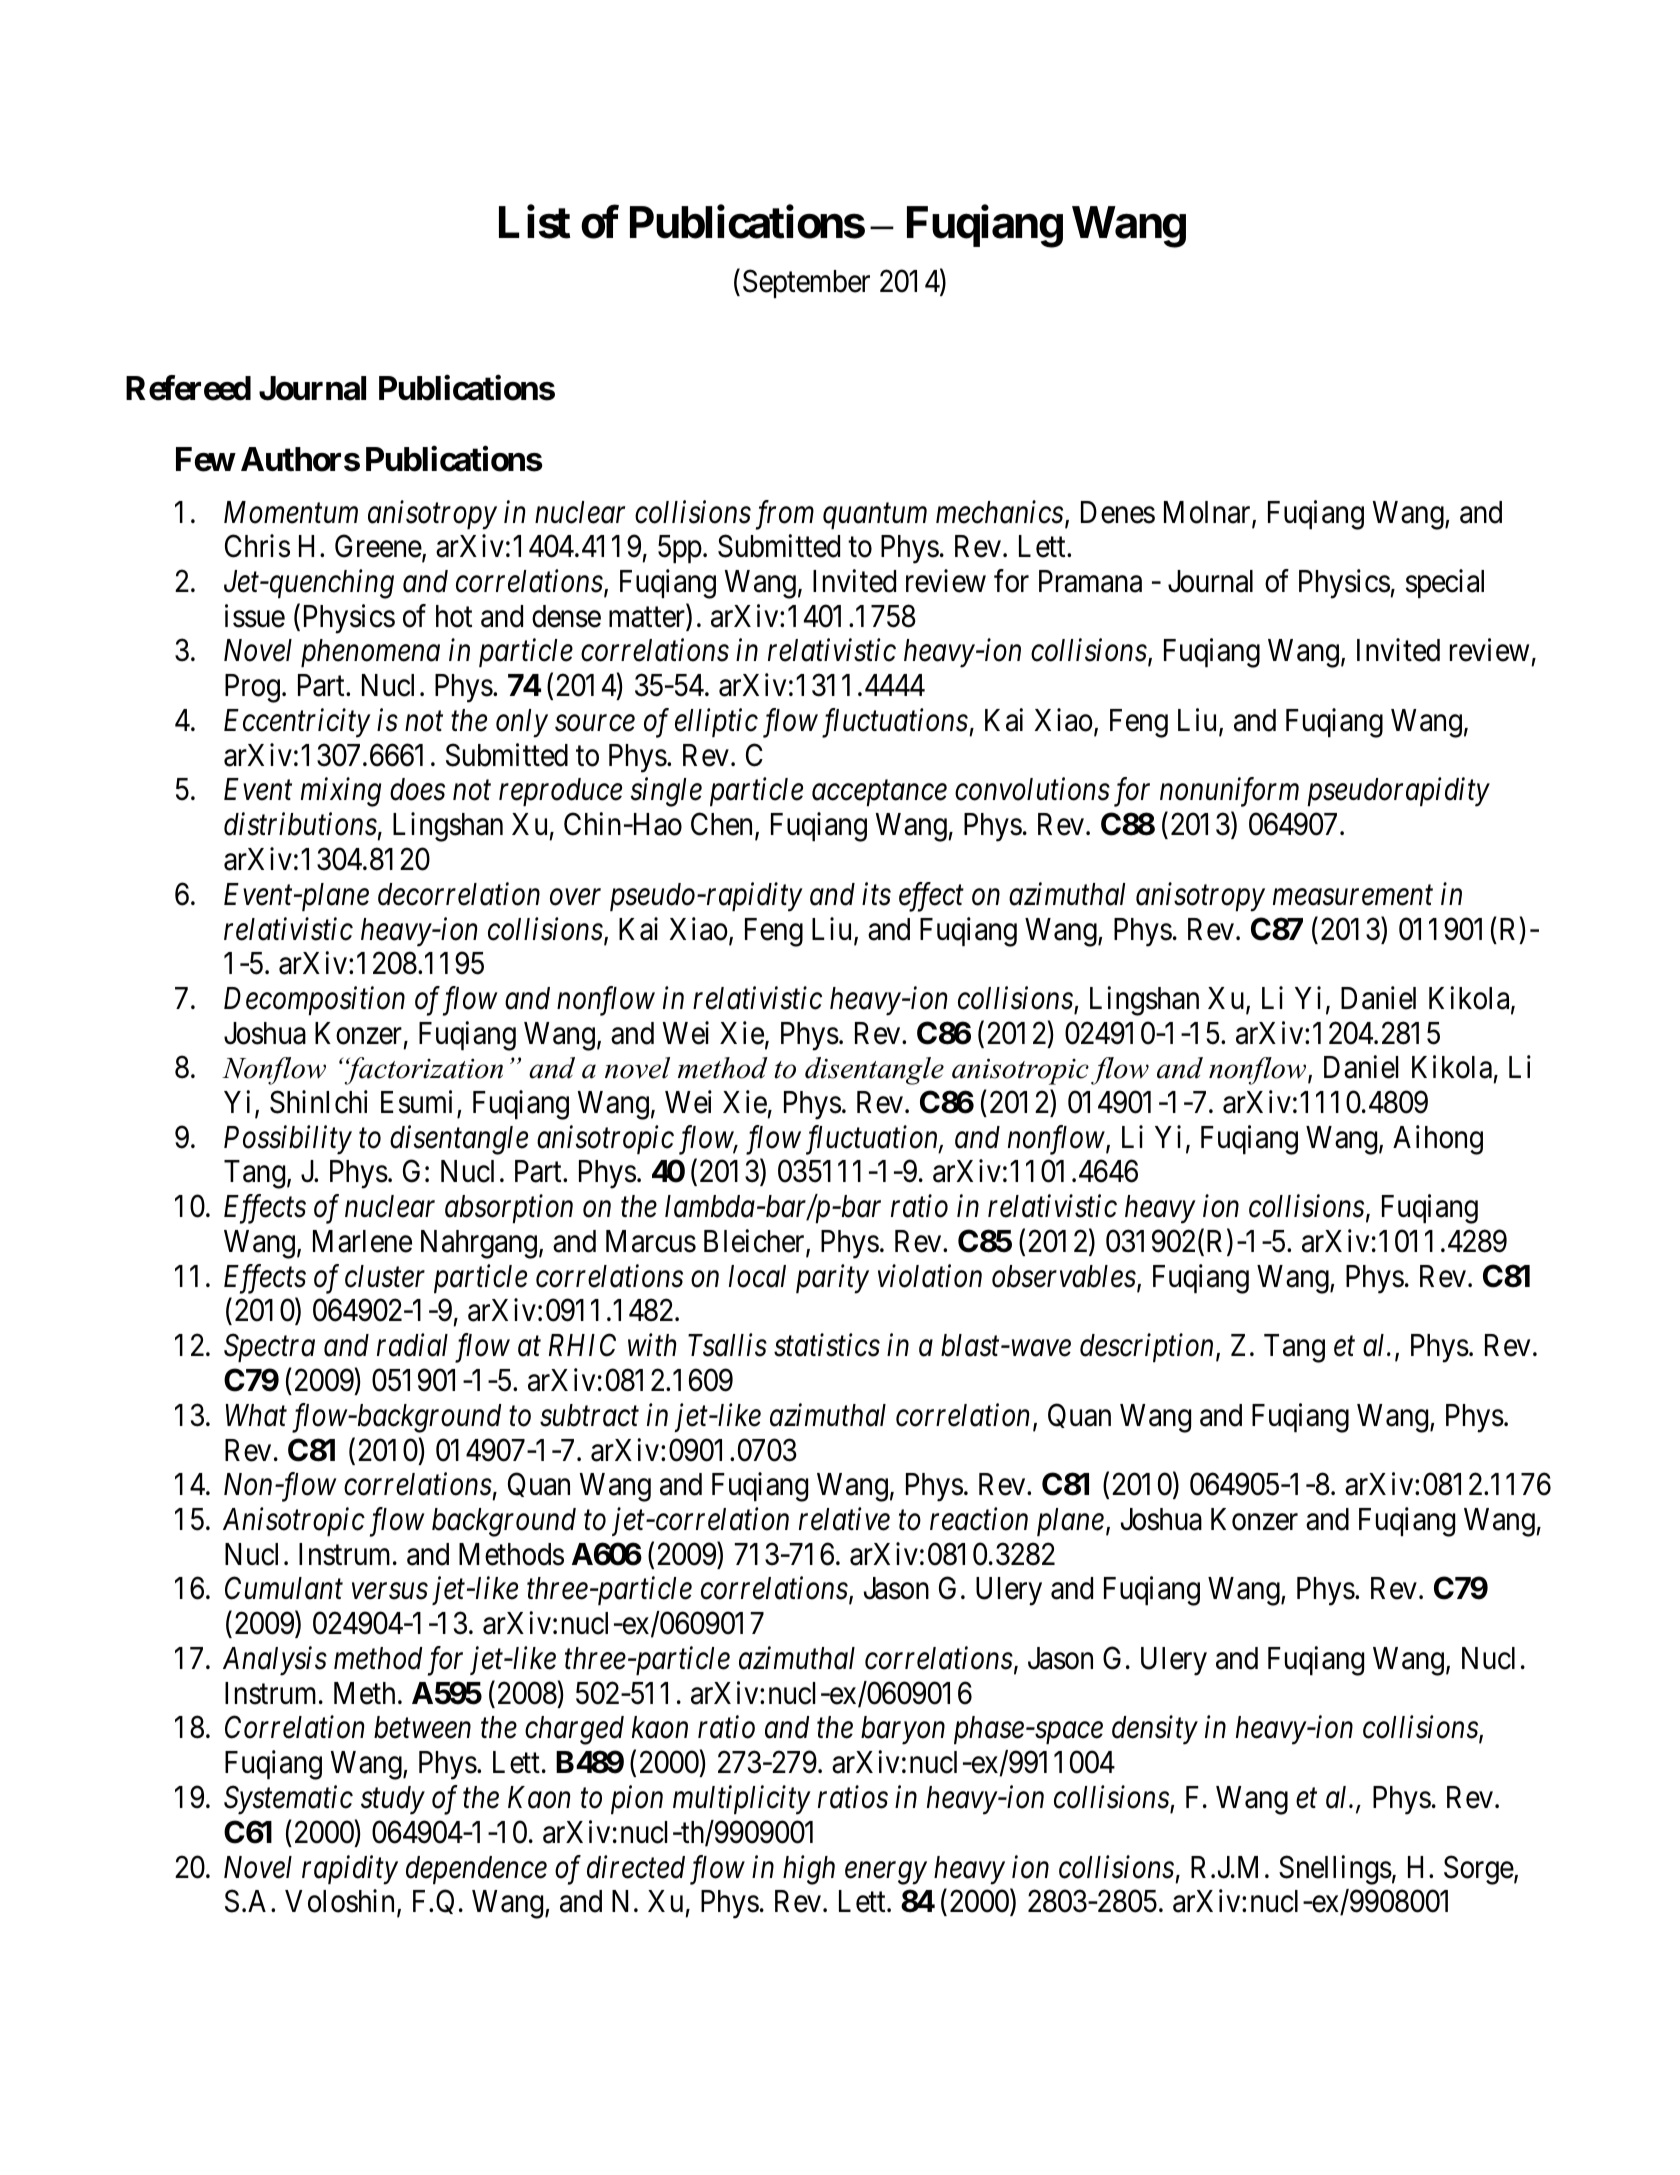 The height and width of the screenshot is (2175, 1680). What do you see at coordinates (370, 653) in the screenshot?
I see `phenomena` at bounding box center [370, 653].
